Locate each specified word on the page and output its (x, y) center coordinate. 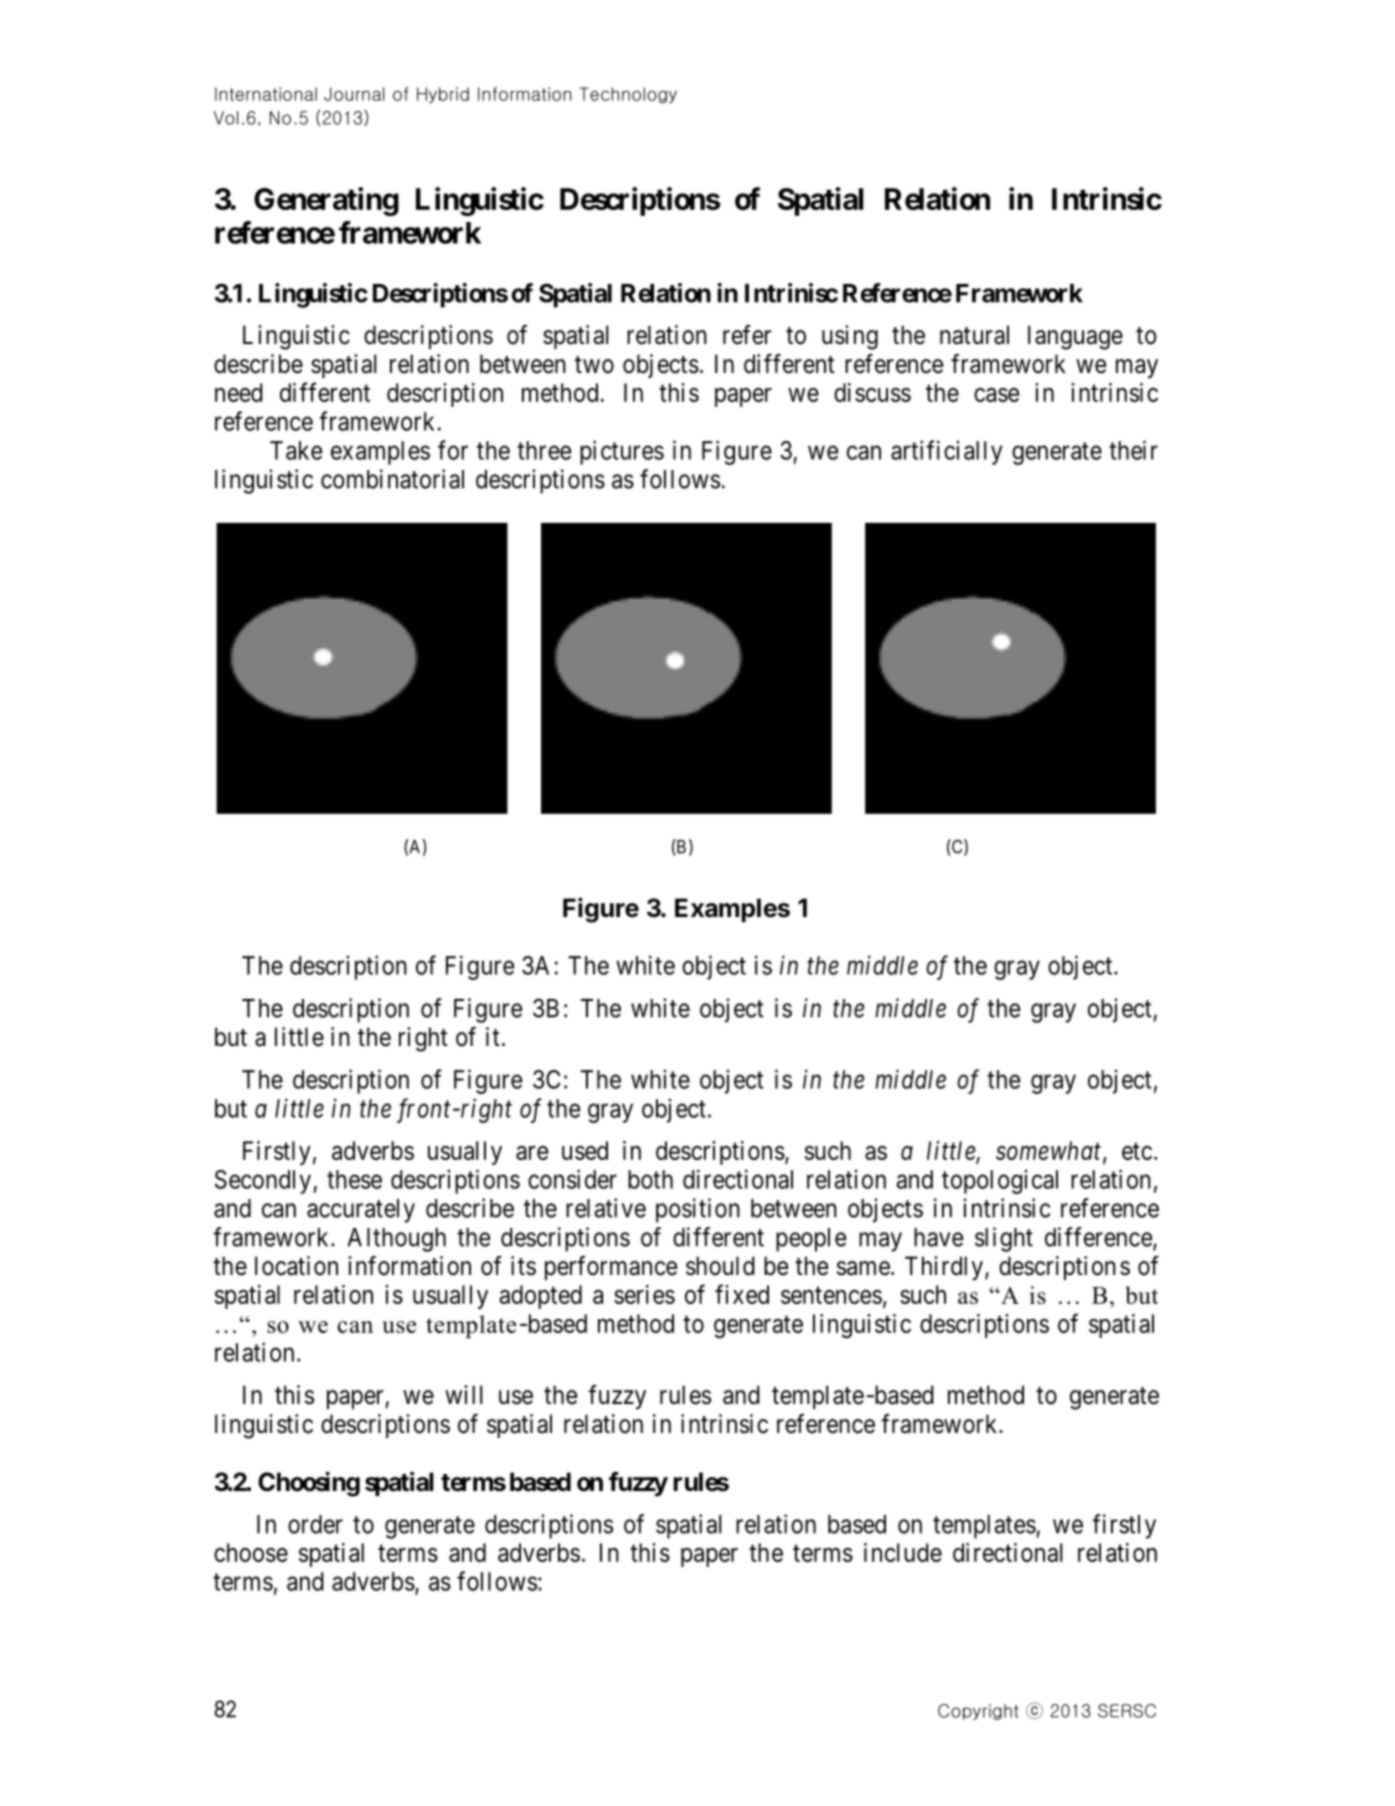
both (650, 1179)
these (354, 1179)
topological (1000, 1181)
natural (974, 335)
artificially (947, 452)
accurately (361, 1211)
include (903, 1552)
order (315, 1524)
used (585, 1150)
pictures (622, 452)
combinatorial (392, 479)
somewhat (1048, 1150)
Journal (354, 94)
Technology (628, 95)
